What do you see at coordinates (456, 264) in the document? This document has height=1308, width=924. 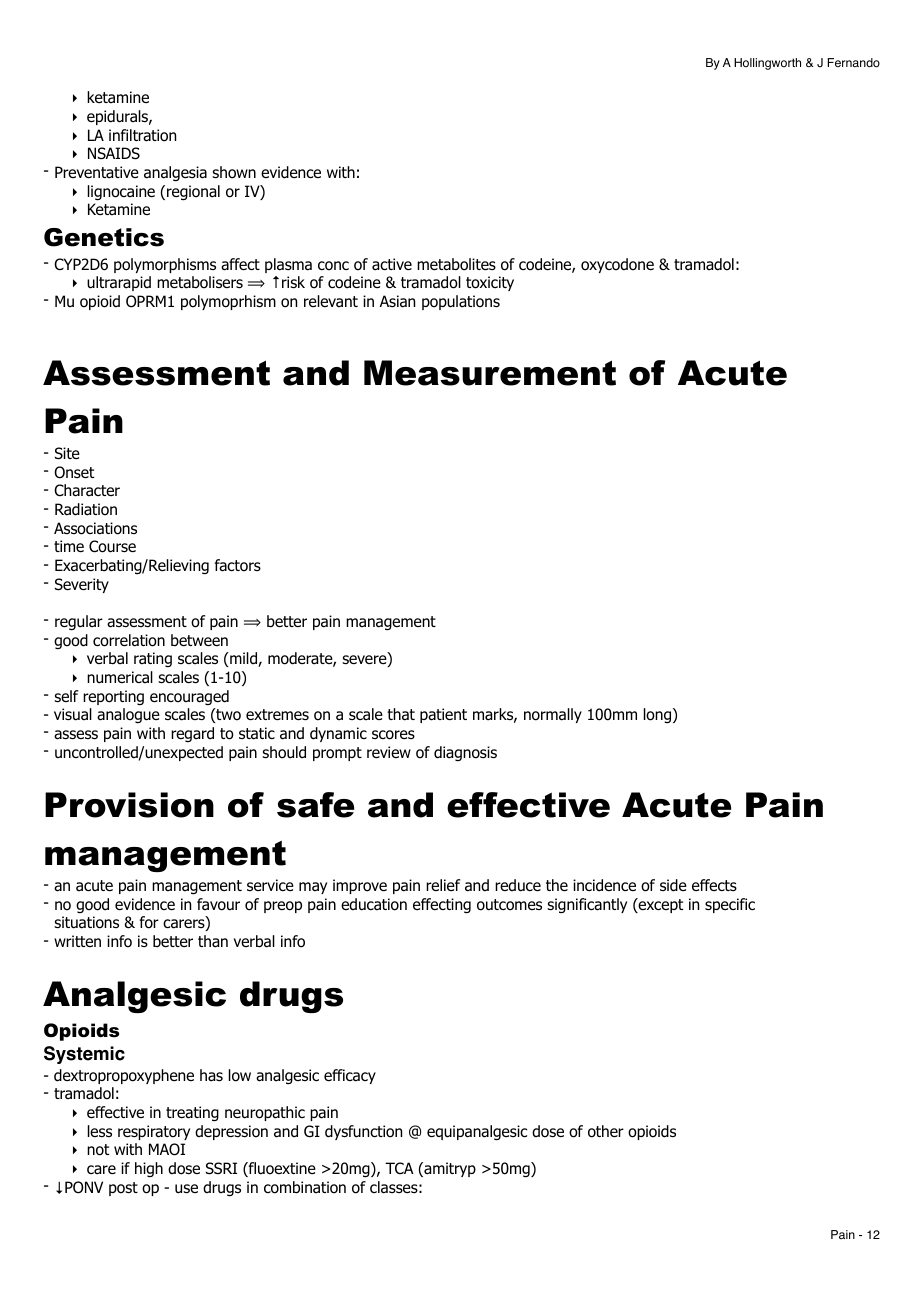 I see `metabolites` at bounding box center [456, 264].
